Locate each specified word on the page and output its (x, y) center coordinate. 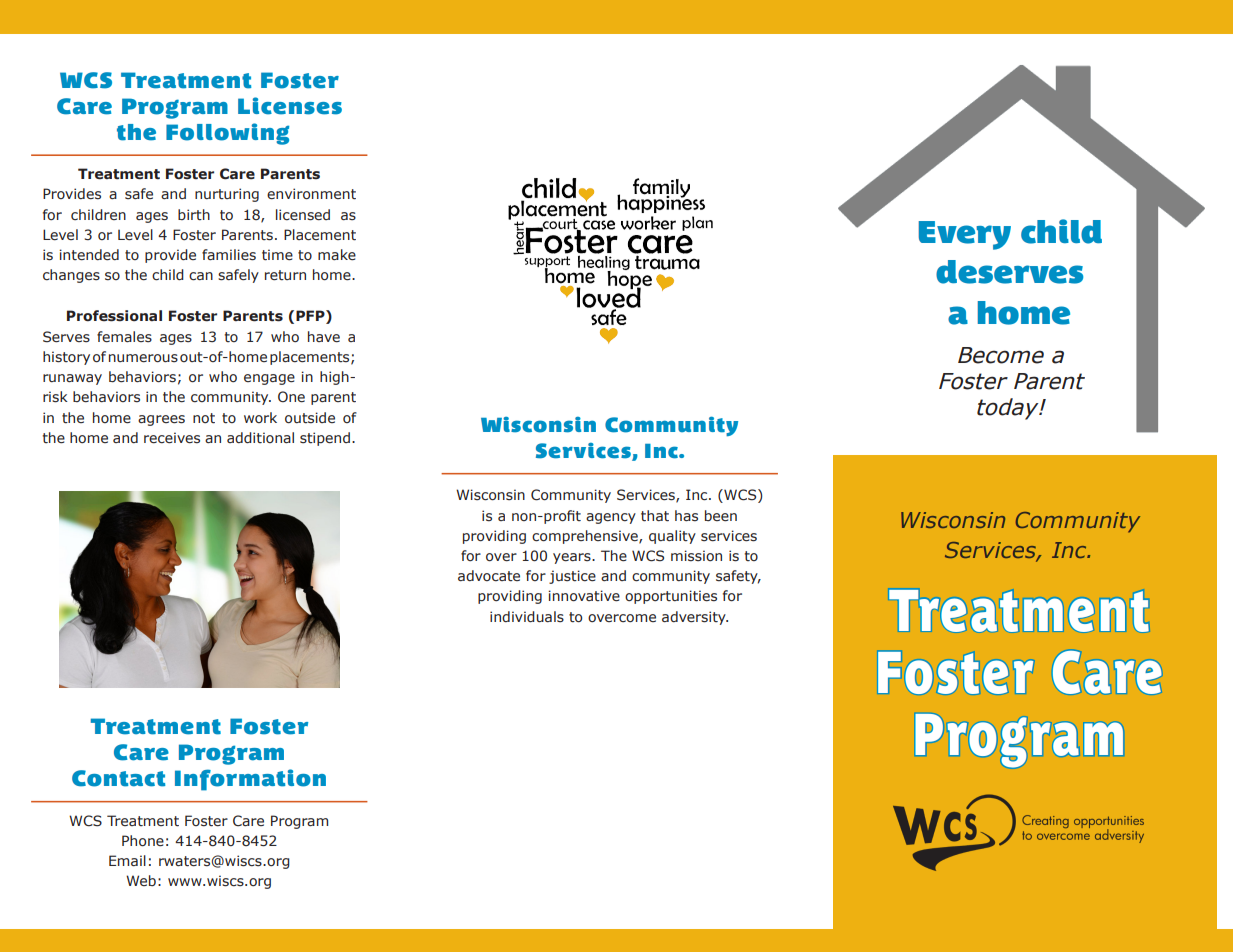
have (324, 337)
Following (227, 134)
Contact (118, 778)
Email (127, 860)
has (686, 516)
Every (964, 235)
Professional (114, 316)
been (721, 515)
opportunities (671, 597)
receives (172, 438)
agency (611, 518)
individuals (527, 616)
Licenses (290, 106)
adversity (695, 618)
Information (250, 780)
